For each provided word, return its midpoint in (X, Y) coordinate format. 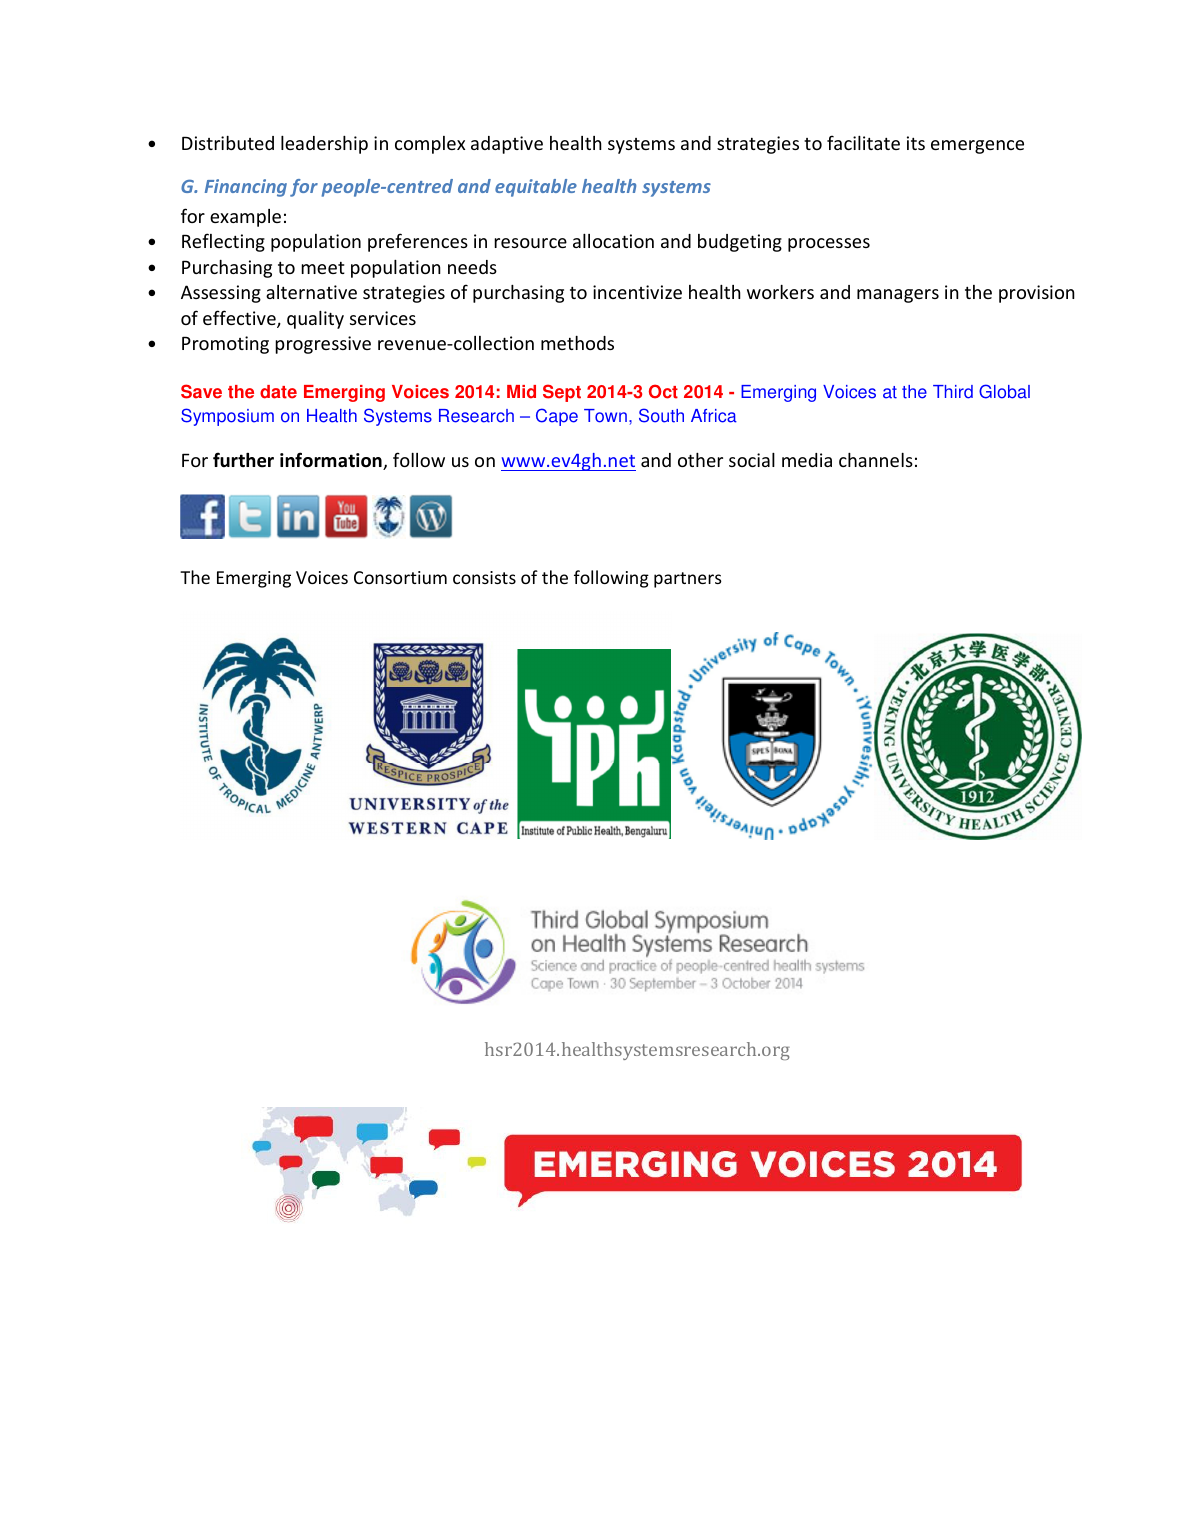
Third (953, 392)
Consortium (400, 577)
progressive (323, 345)
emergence (977, 147)
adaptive (507, 145)
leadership (324, 145)
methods (577, 343)
